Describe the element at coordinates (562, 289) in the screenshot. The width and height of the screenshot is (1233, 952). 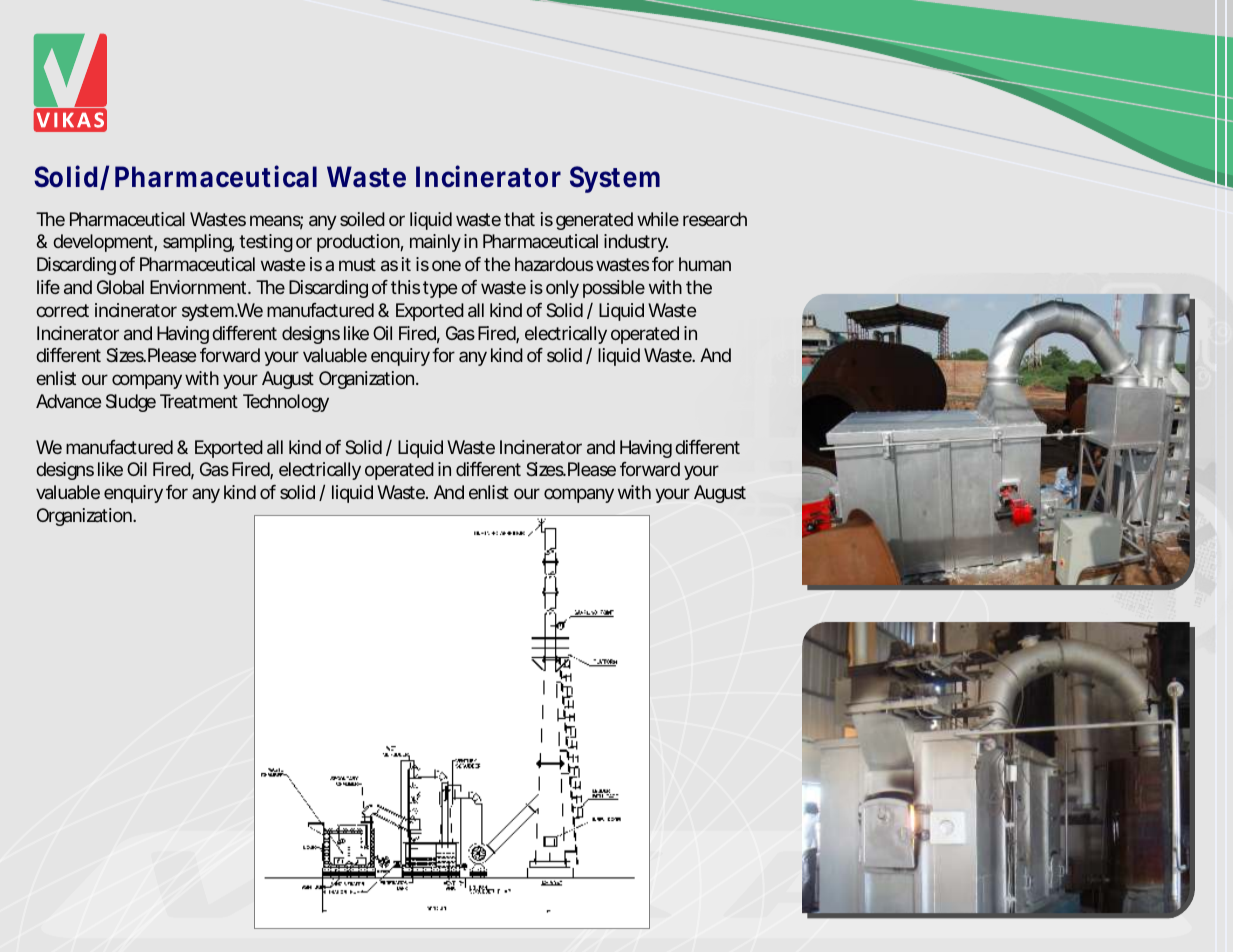
I see `only` at that location.
